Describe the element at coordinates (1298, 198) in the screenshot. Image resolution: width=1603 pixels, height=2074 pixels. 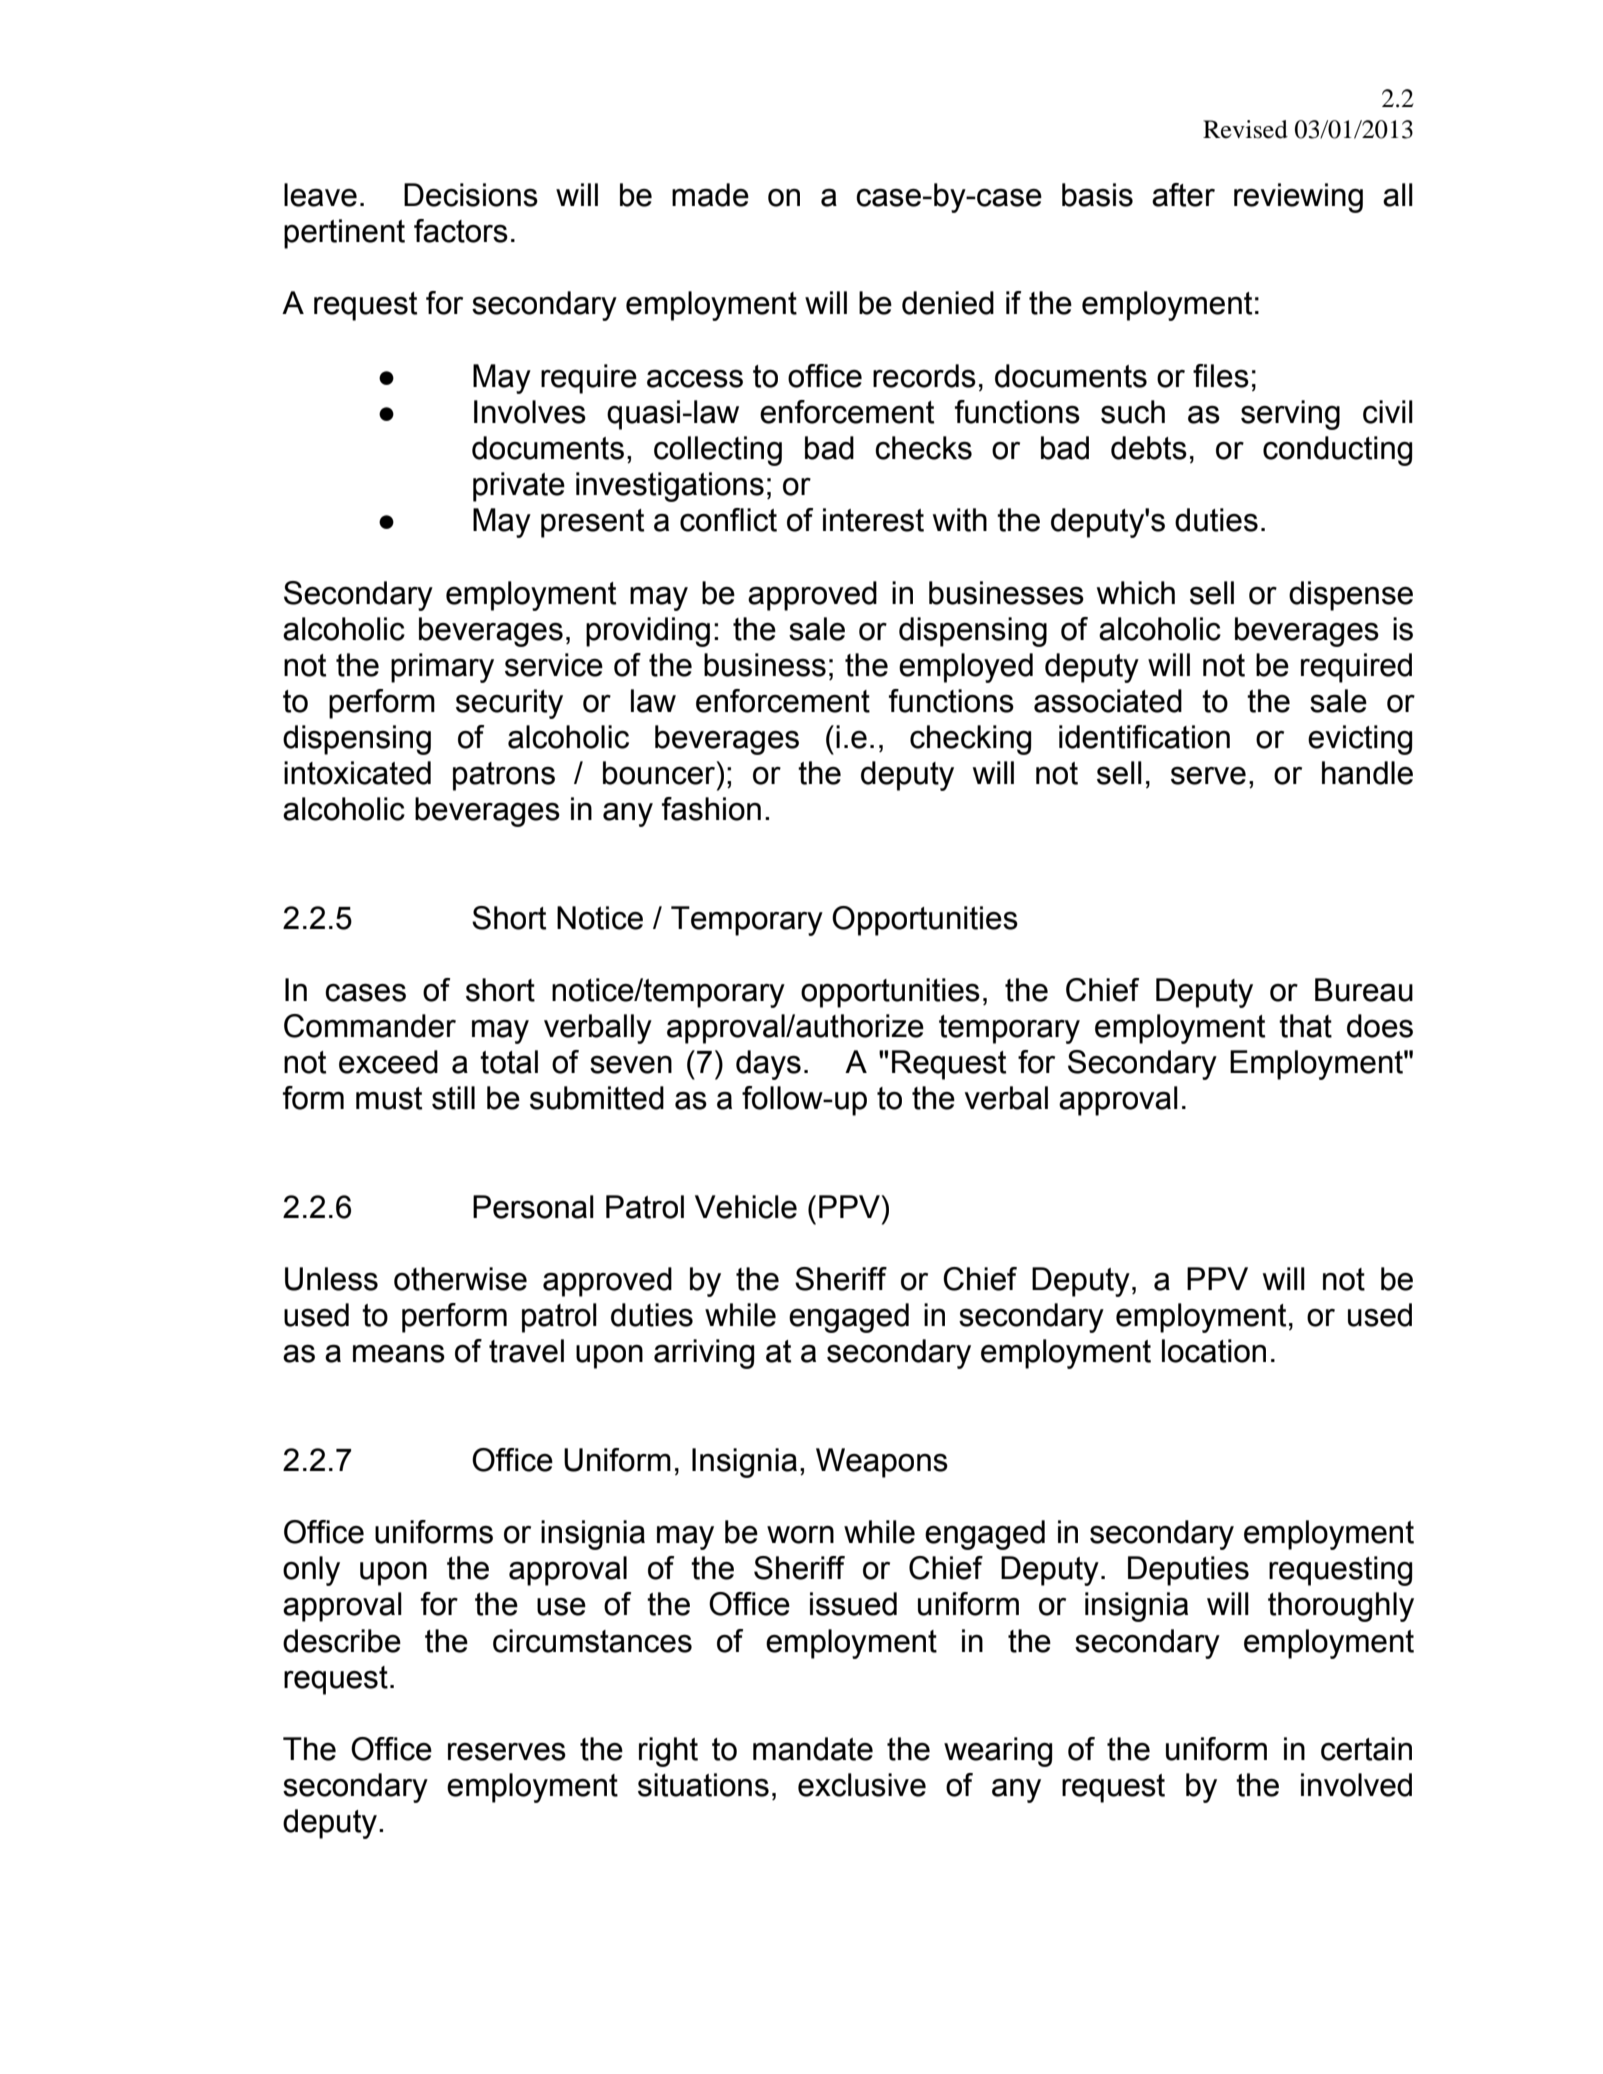
I see `reviewing` at that location.
